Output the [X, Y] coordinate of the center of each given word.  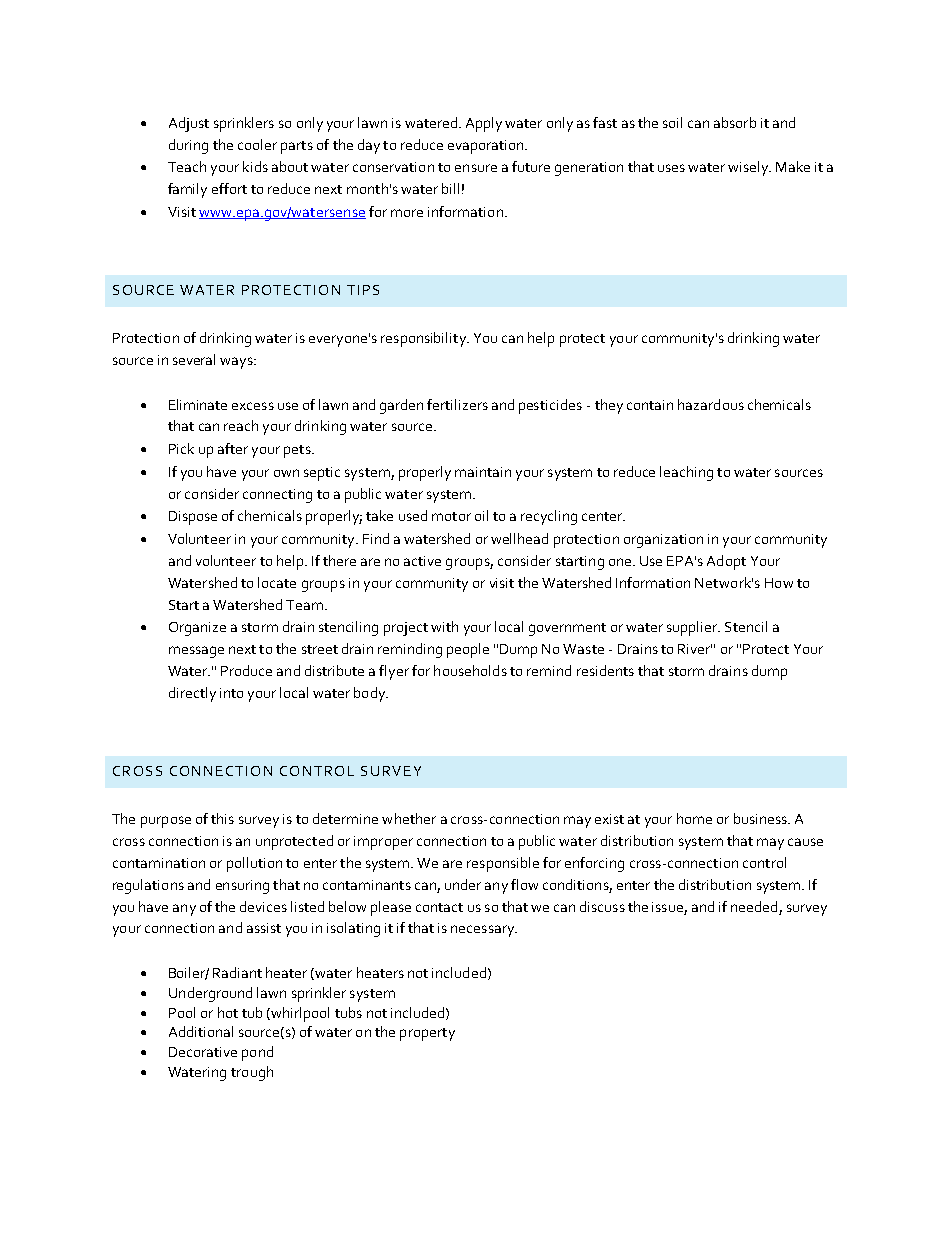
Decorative [203, 1052]
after [233, 448]
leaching [686, 473]
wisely [749, 168]
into [231, 693]
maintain [483, 472]
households [470, 670]
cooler [257, 144]
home [694, 818]
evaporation [487, 147]
